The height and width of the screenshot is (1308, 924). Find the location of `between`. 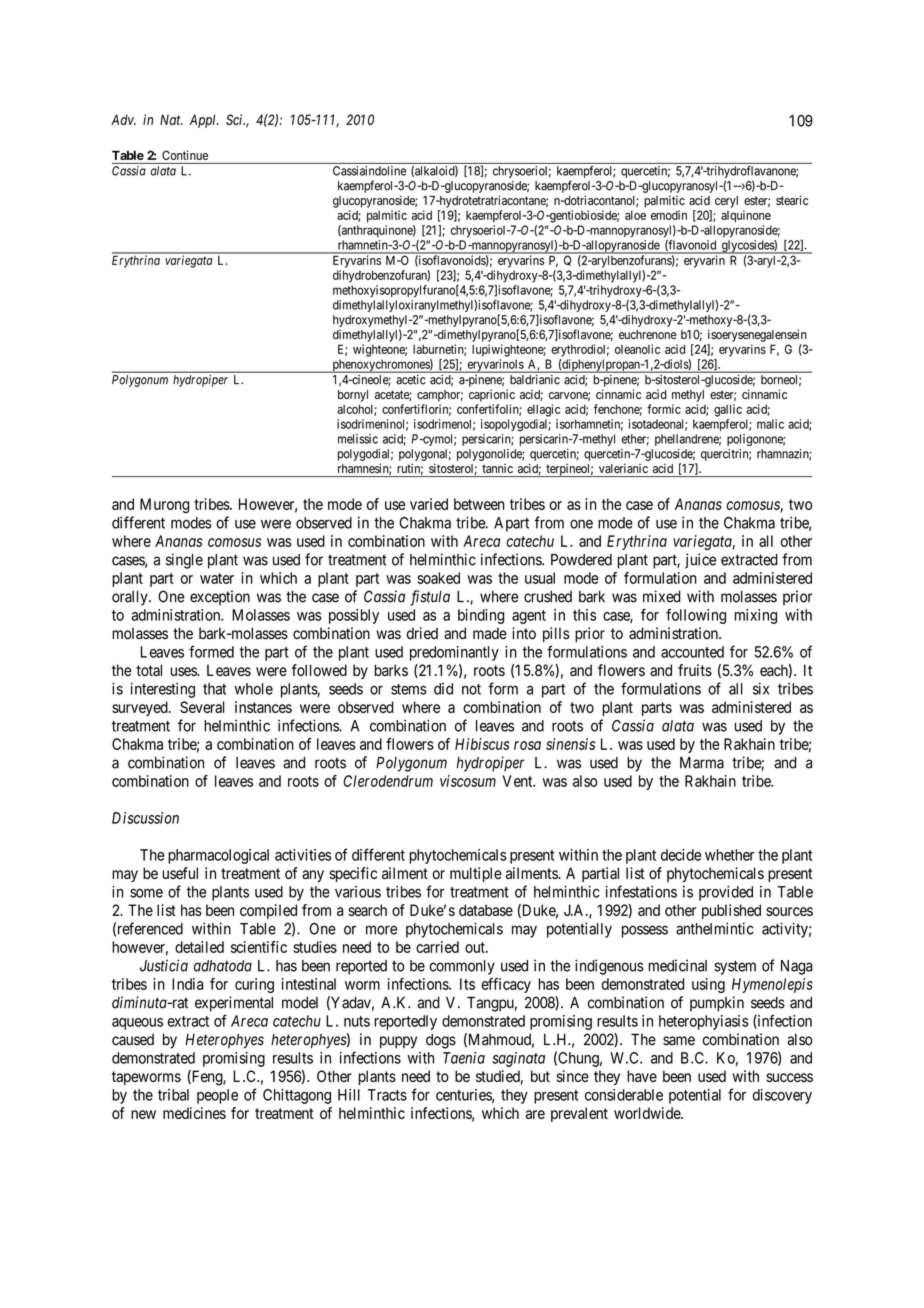

between is located at coordinates (479, 504).
